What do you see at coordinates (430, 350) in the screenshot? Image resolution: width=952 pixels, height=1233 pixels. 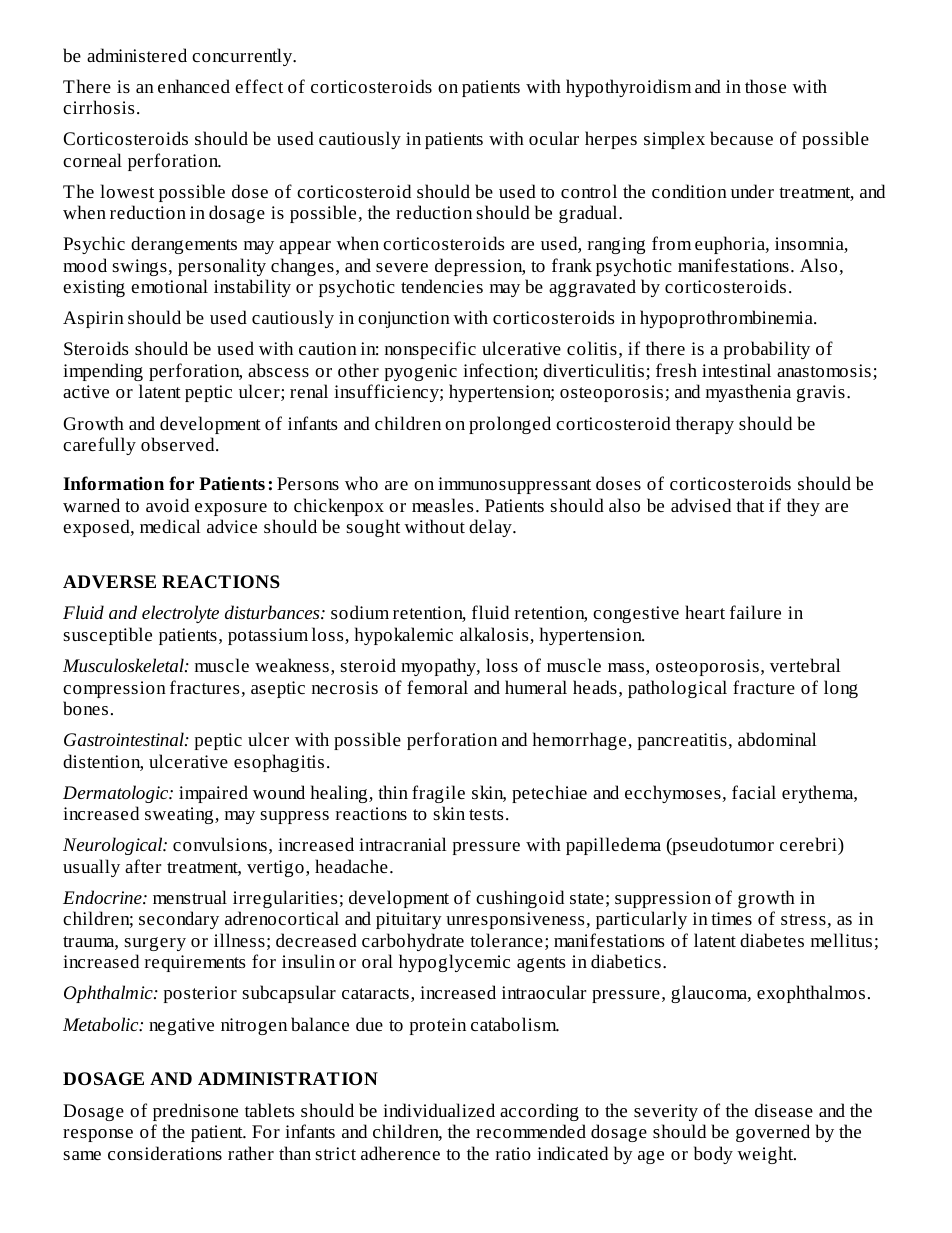 I see `nonspecific` at bounding box center [430, 350].
